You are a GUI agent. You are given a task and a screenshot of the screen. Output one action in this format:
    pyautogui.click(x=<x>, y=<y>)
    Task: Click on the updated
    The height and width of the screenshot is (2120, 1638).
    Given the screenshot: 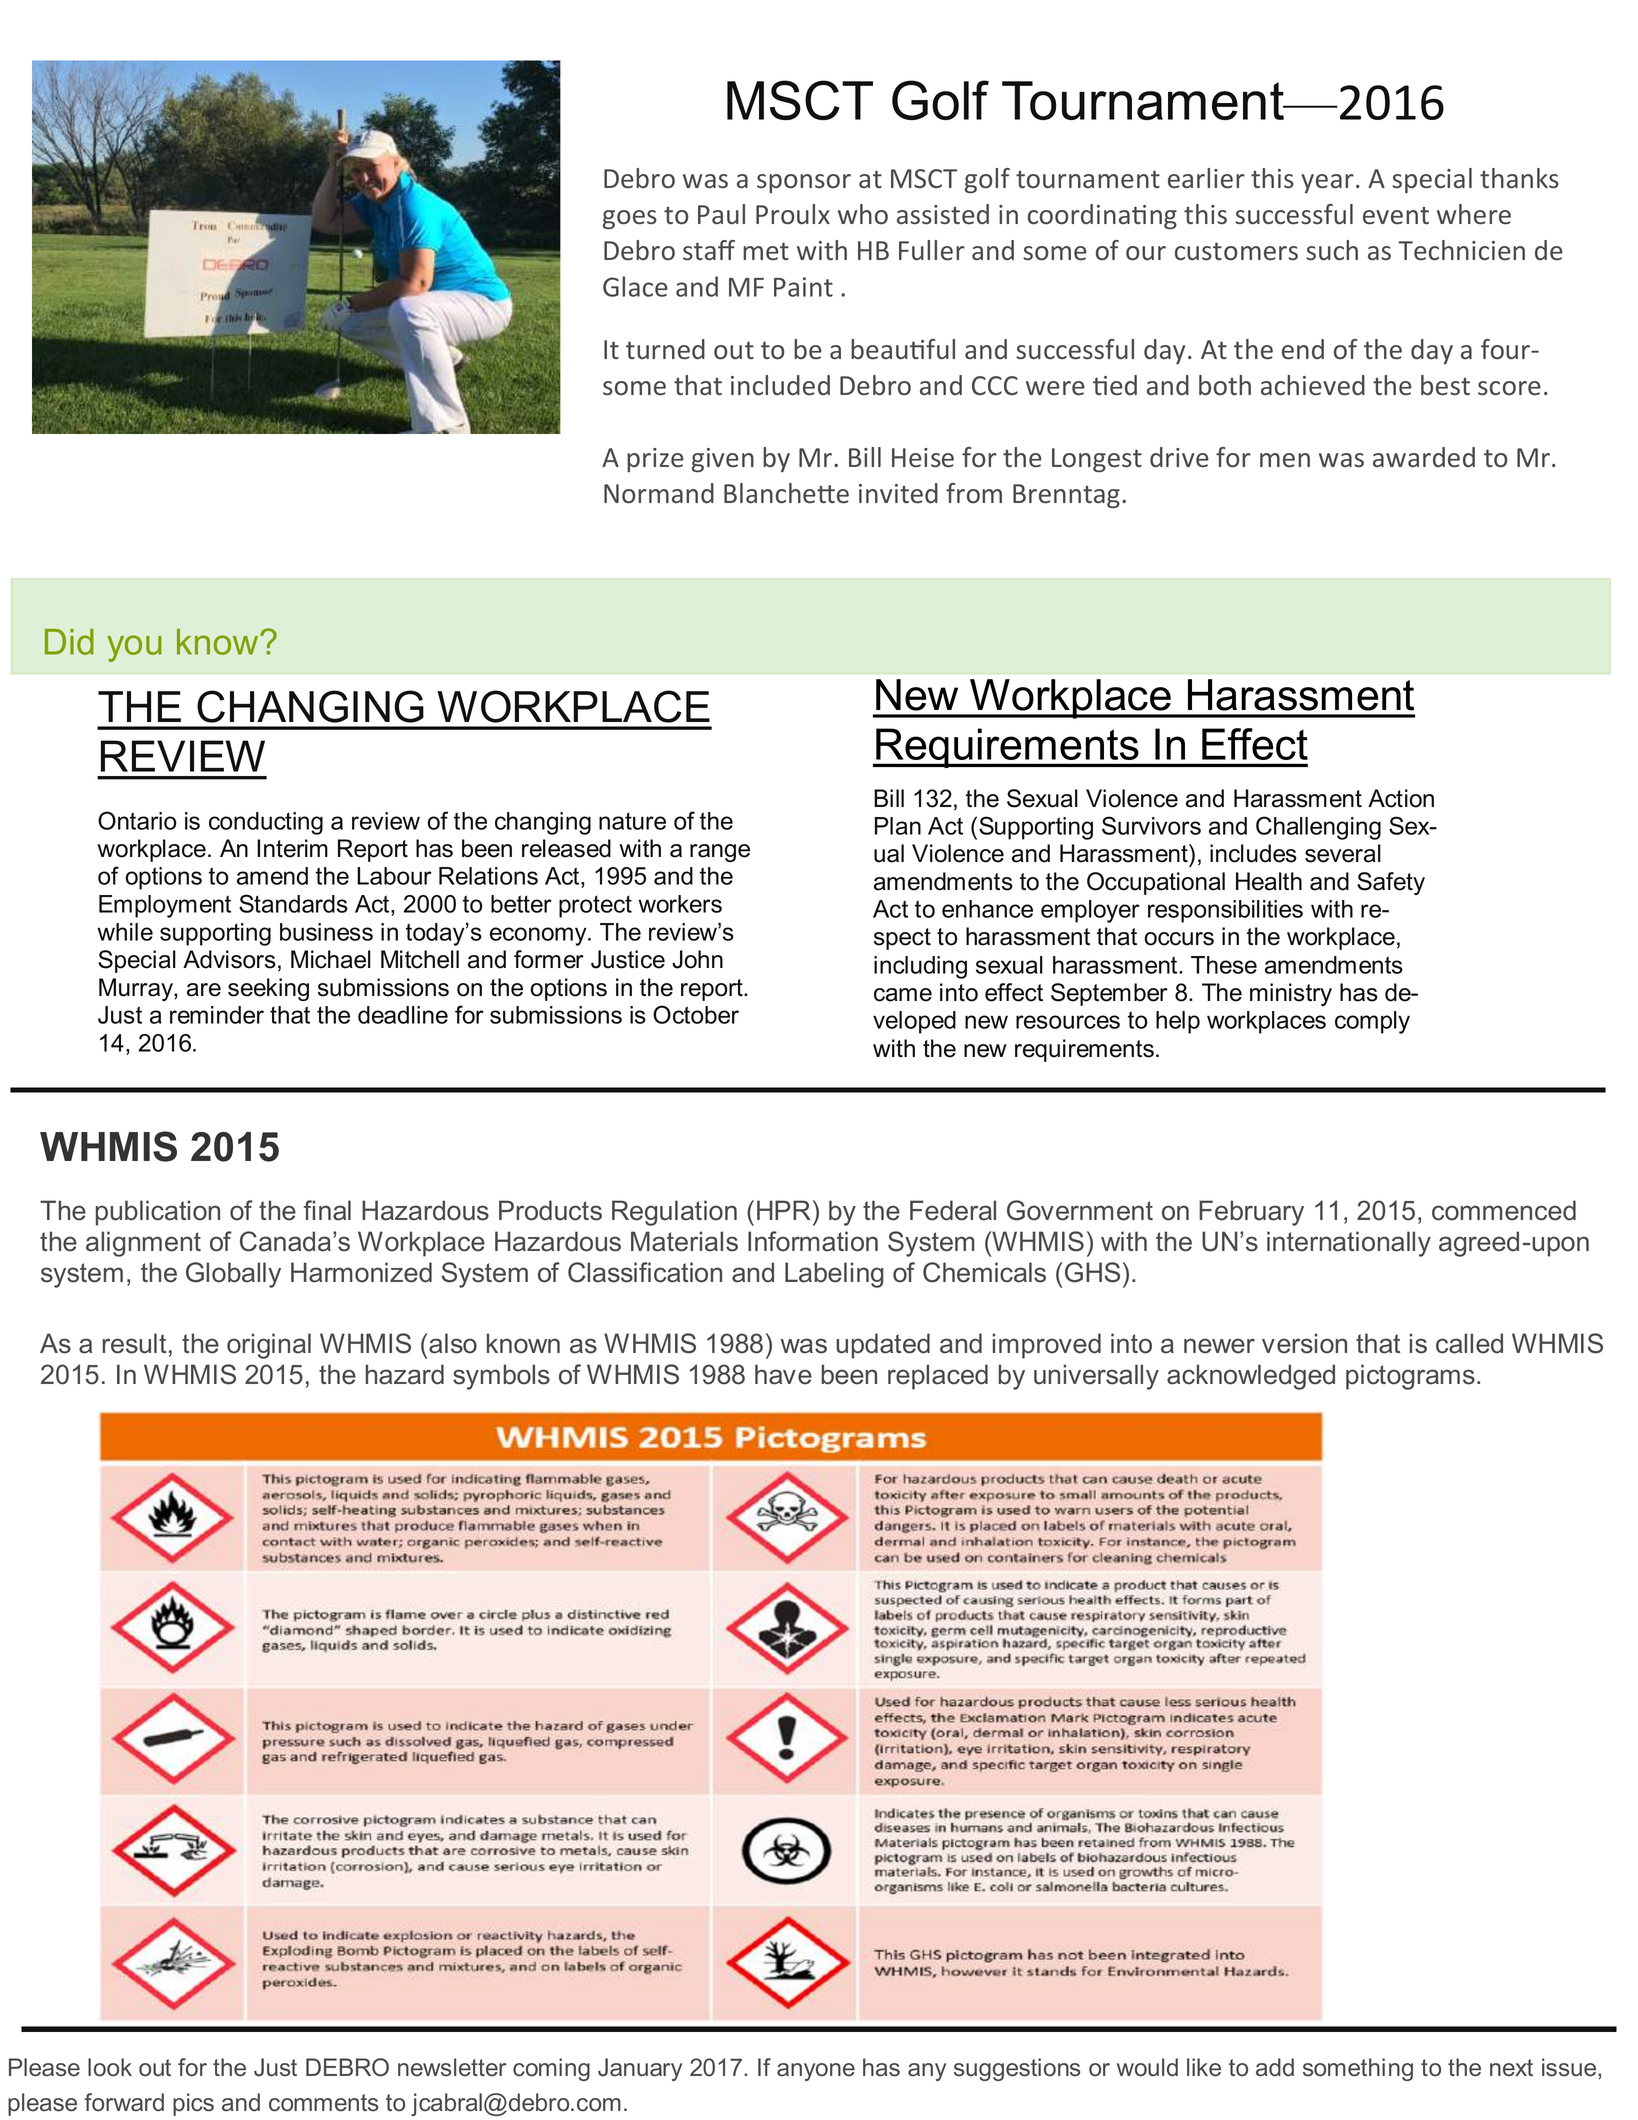 What is the action you would take?
    pyautogui.click(x=883, y=1346)
